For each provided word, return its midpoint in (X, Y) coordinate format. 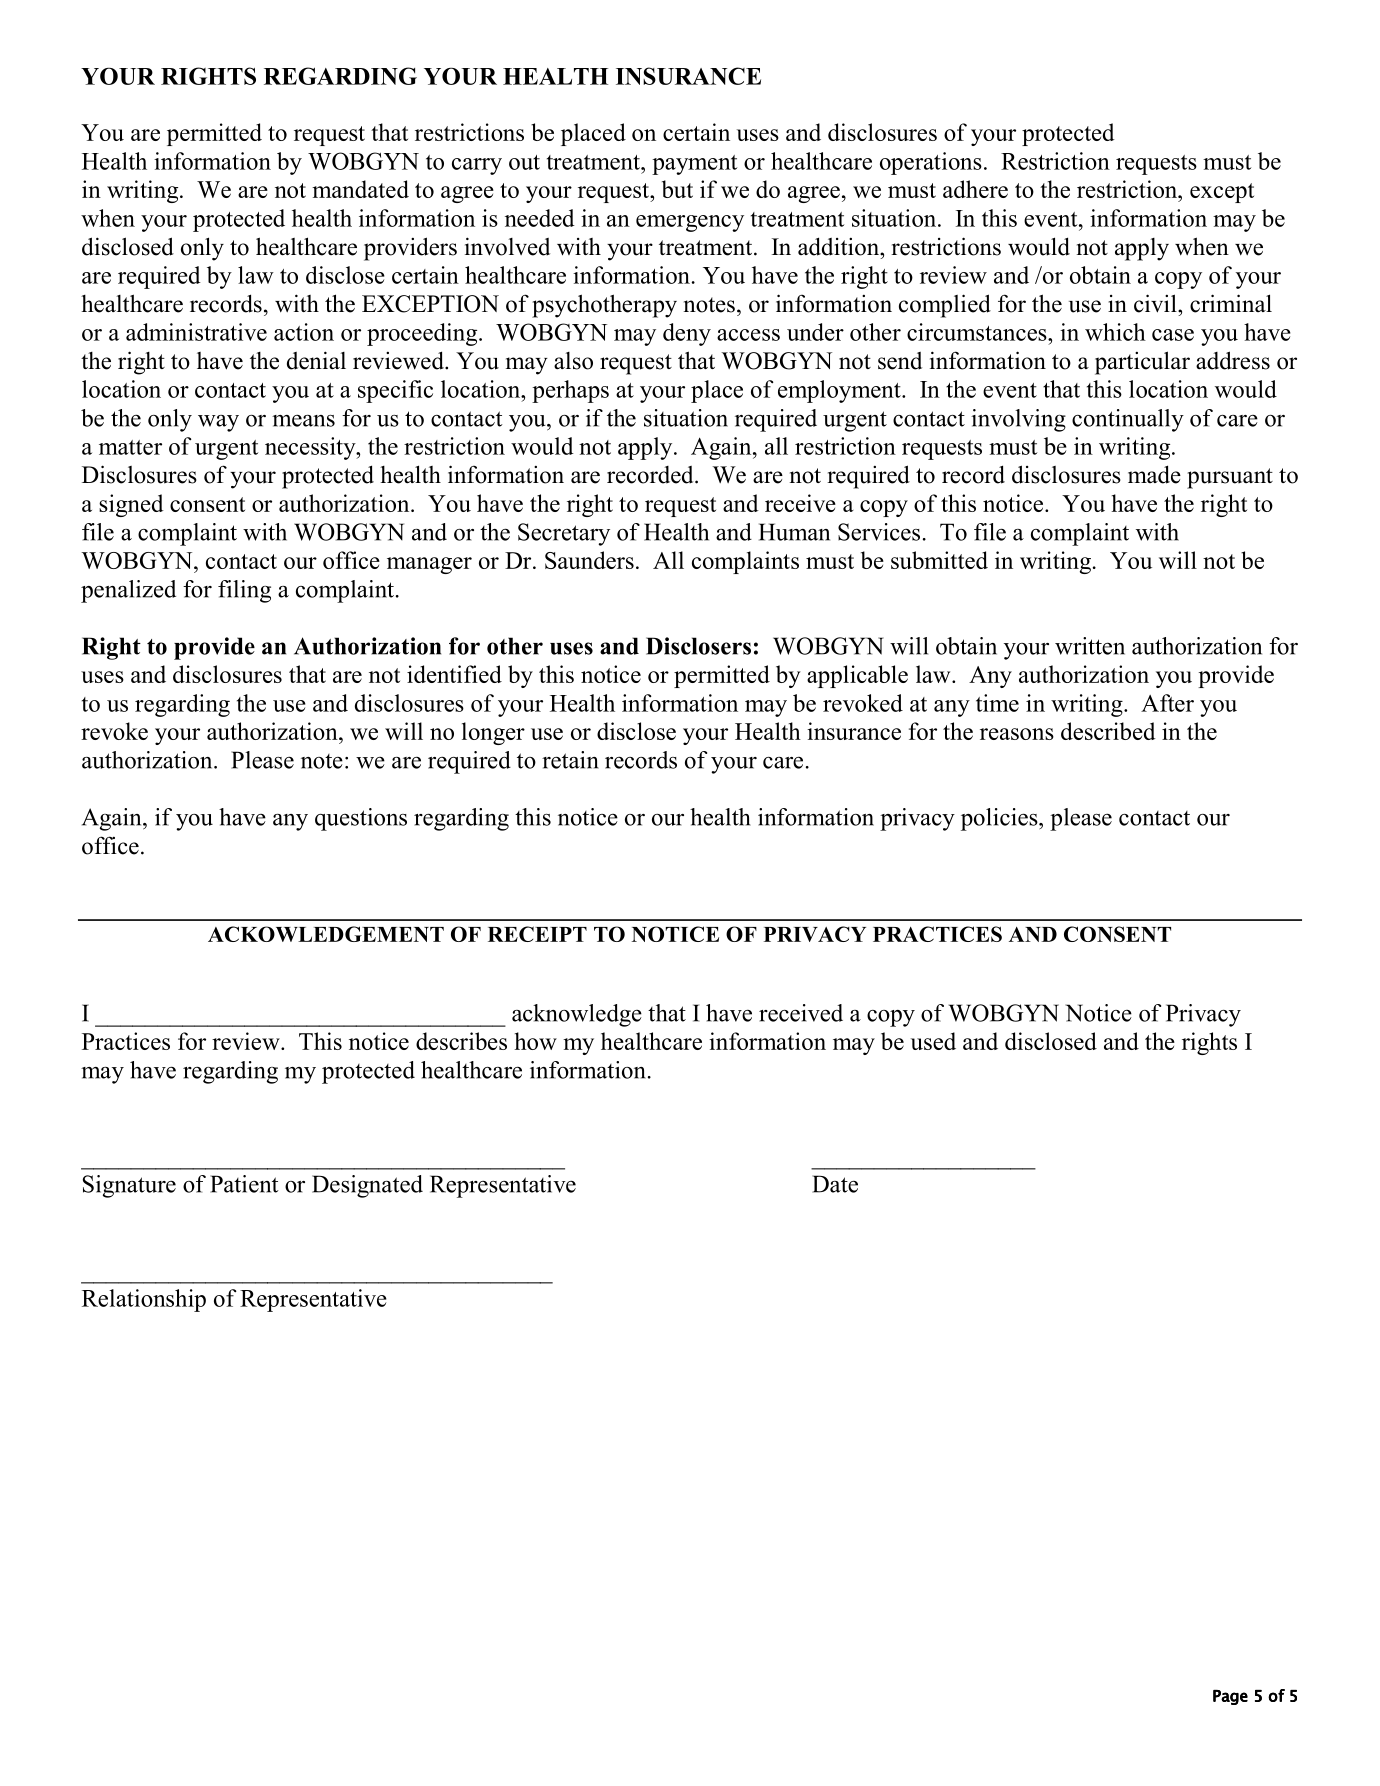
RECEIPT (537, 934)
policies (1000, 819)
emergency (690, 223)
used (933, 1041)
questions (361, 819)
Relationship (144, 1300)
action (304, 332)
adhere (975, 189)
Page (1230, 1697)
